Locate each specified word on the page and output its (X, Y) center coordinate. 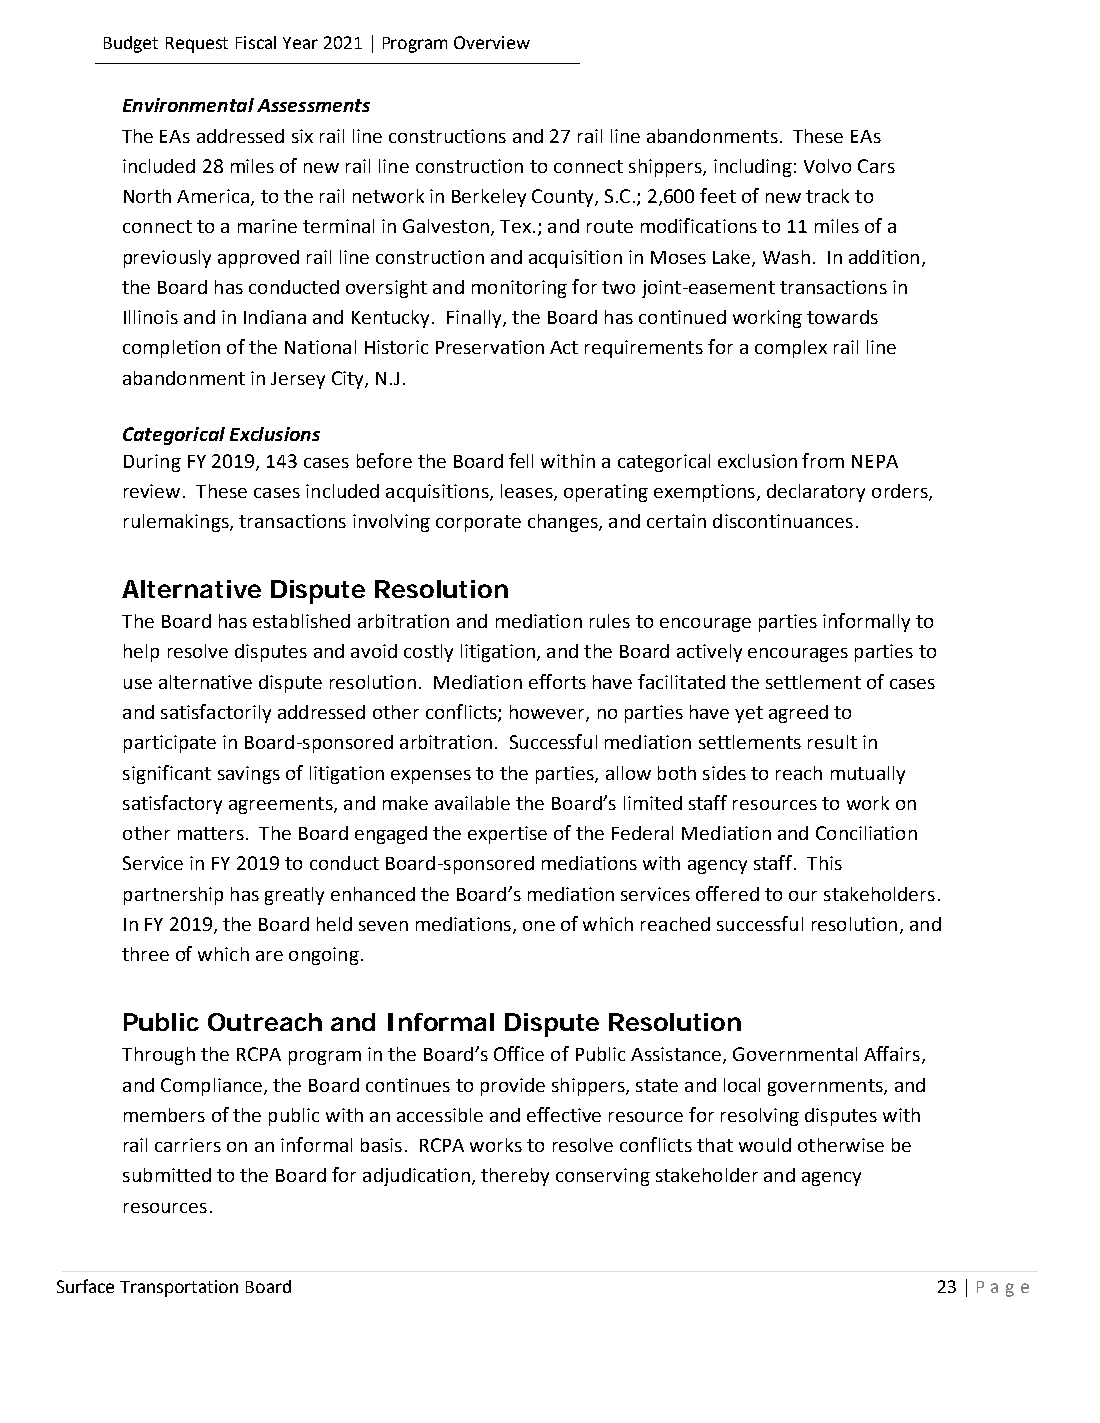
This (824, 863)
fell (521, 460)
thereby (515, 1177)
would (765, 1145)
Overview (492, 42)
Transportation (179, 1288)
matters (211, 833)
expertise (507, 835)
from (823, 460)
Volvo (827, 166)
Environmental (188, 105)
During (152, 463)
